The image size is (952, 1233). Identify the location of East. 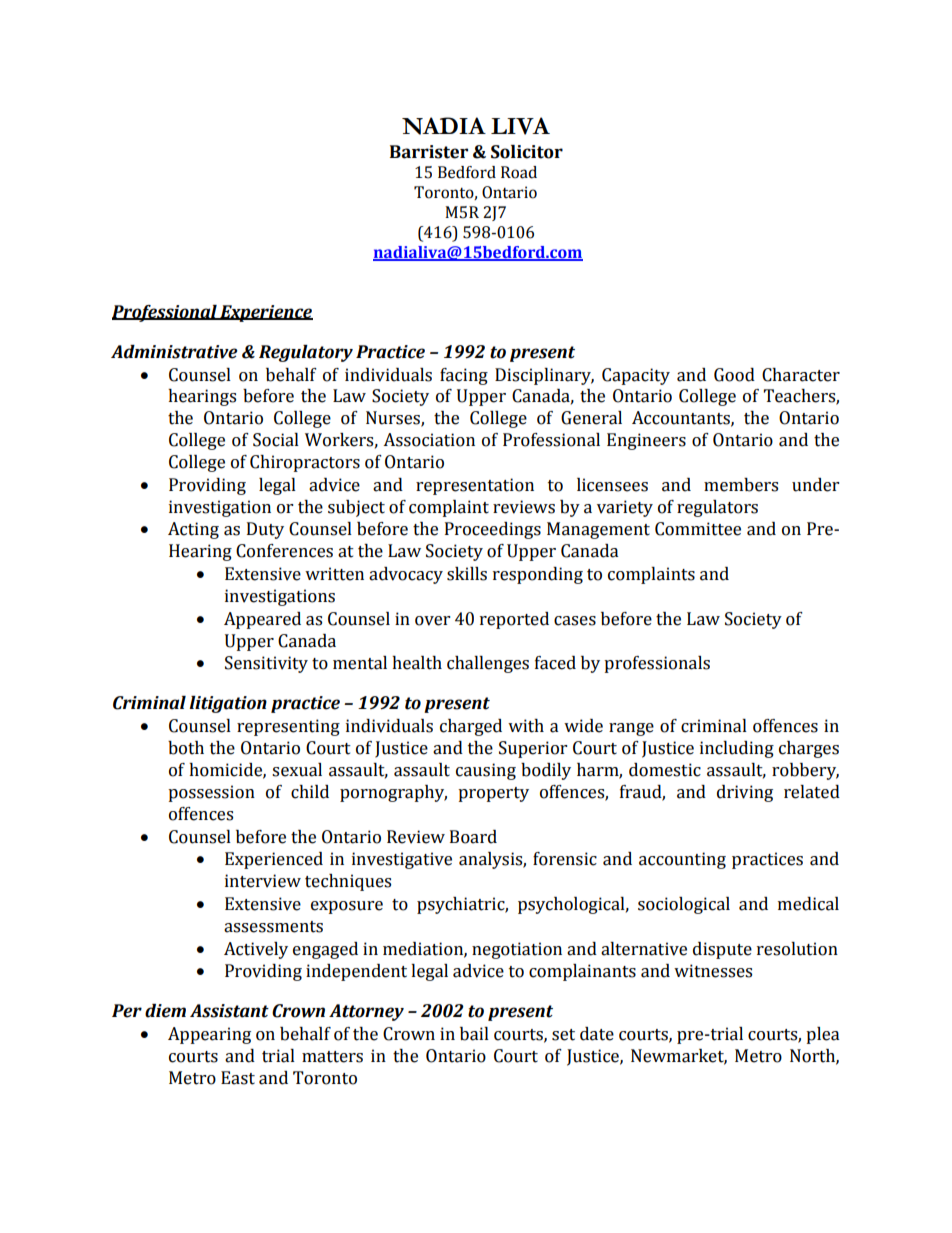
(238, 1078).
